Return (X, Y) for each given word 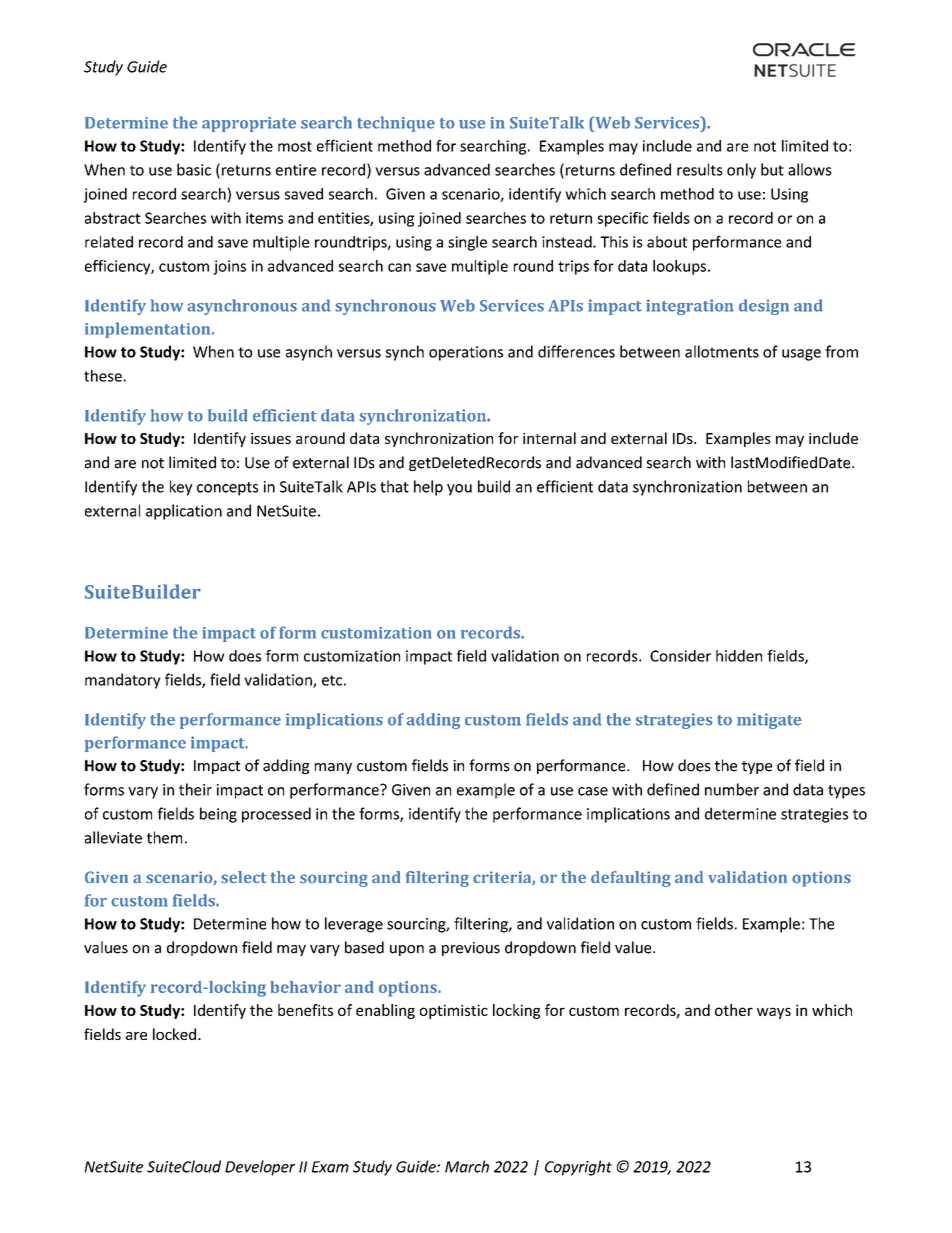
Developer (260, 1168)
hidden (739, 656)
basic (194, 169)
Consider (680, 656)
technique (396, 124)
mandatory (123, 681)
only (741, 171)
